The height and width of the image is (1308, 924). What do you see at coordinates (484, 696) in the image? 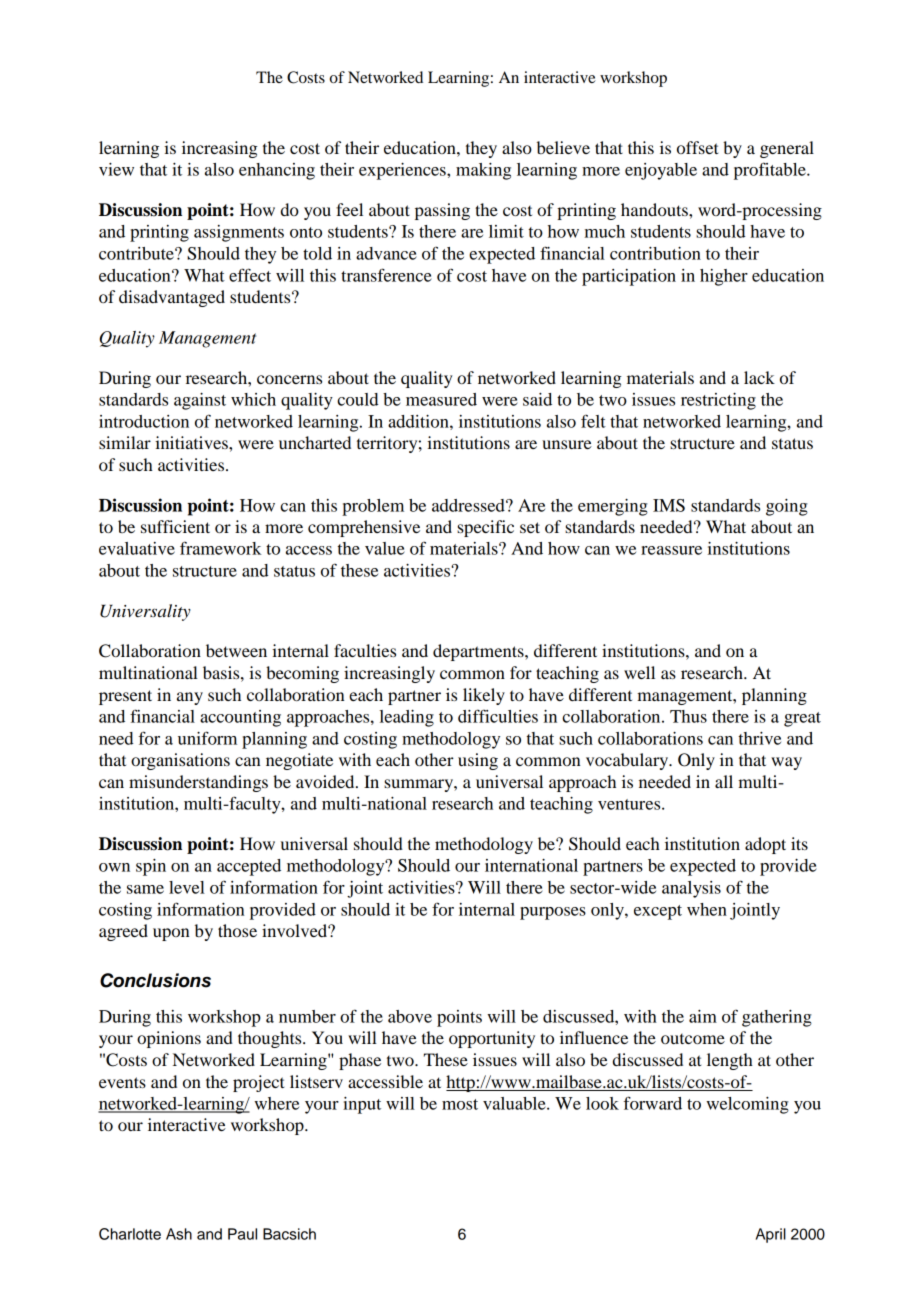
I see `likely` at bounding box center [484, 696].
